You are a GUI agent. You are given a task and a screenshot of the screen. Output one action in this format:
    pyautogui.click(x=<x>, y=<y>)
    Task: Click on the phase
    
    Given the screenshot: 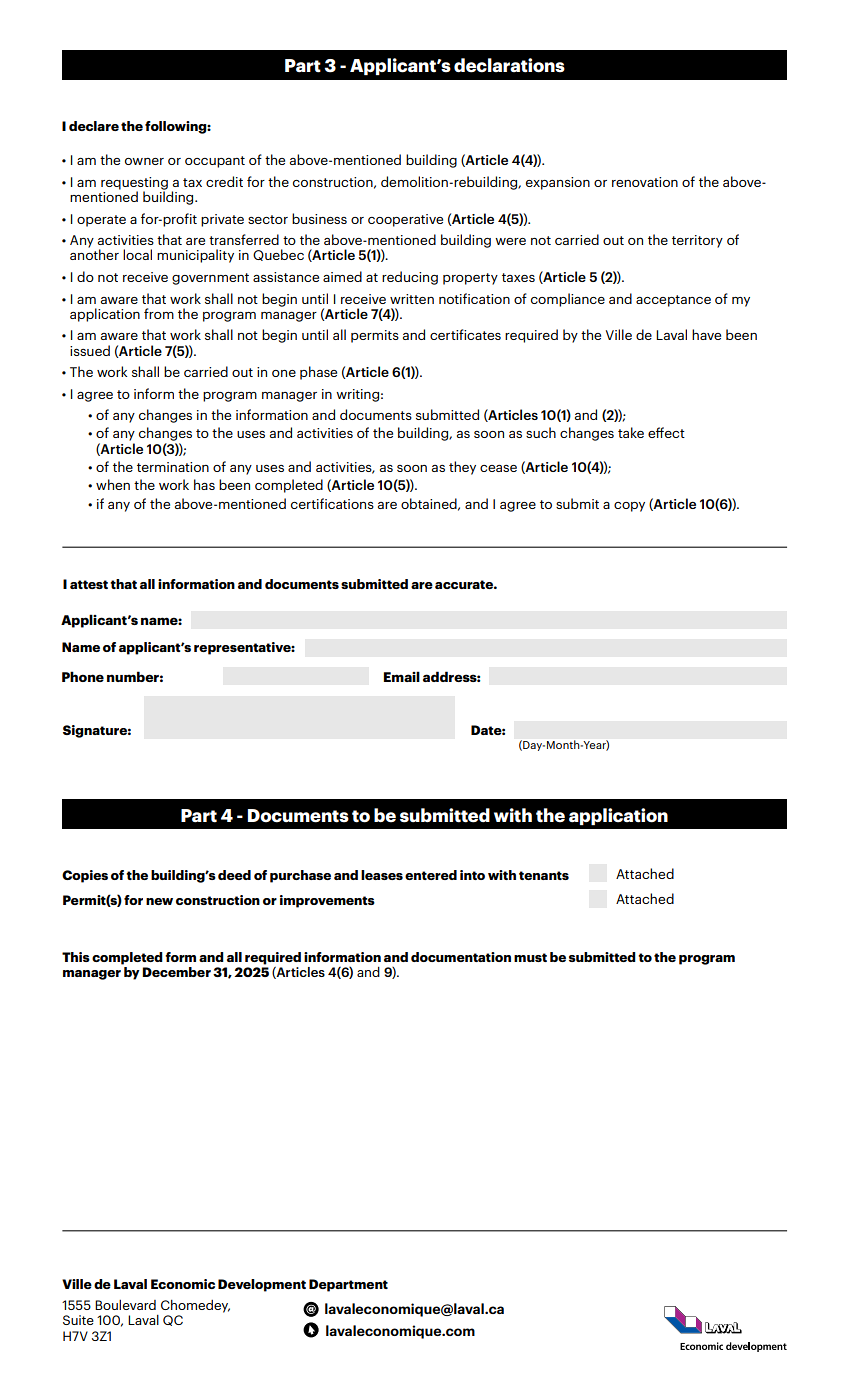 What is the action you would take?
    pyautogui.click(x=318, y=373)
